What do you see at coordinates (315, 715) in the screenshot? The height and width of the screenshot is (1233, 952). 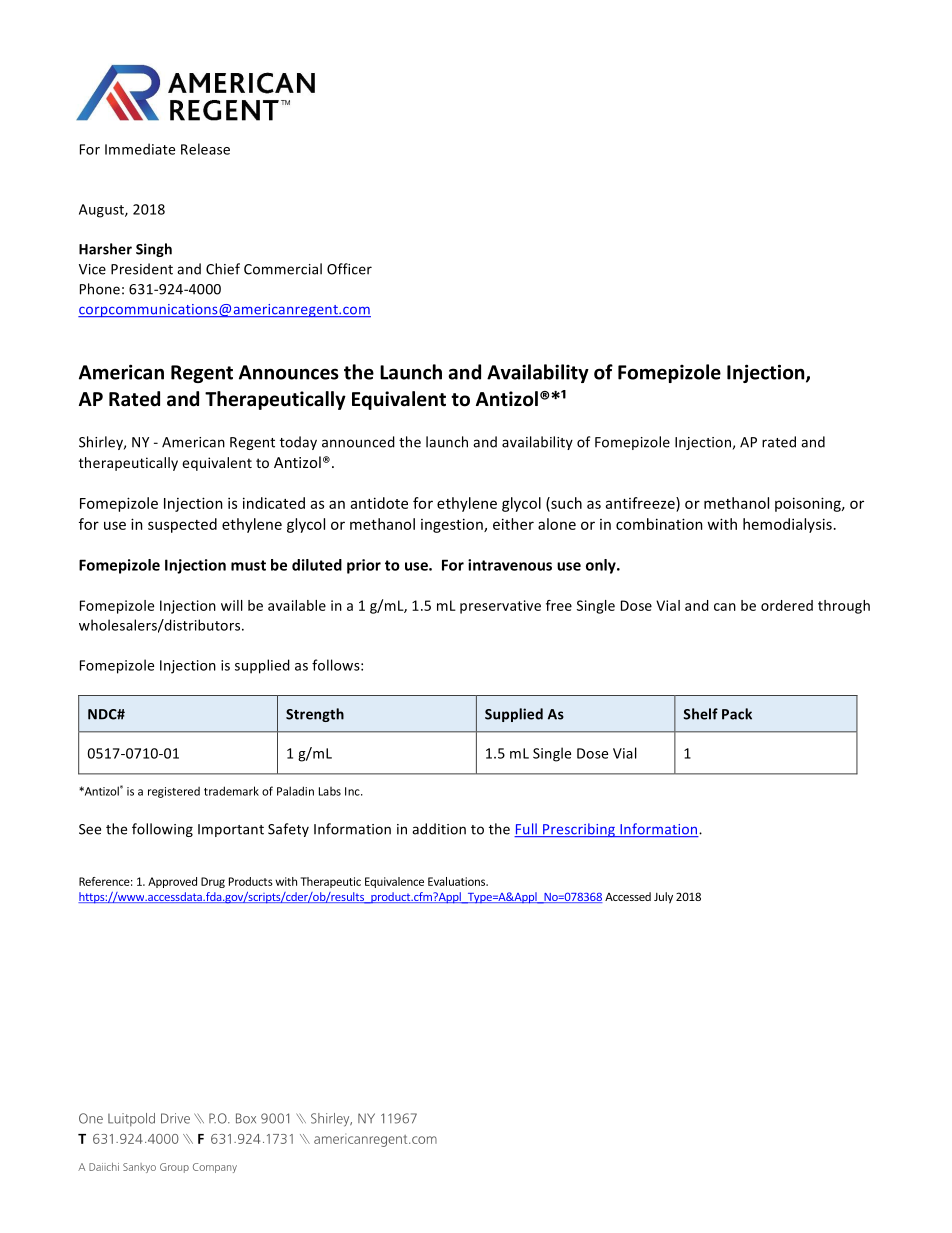 I see `Strength` at bounding box center [315, 715].
